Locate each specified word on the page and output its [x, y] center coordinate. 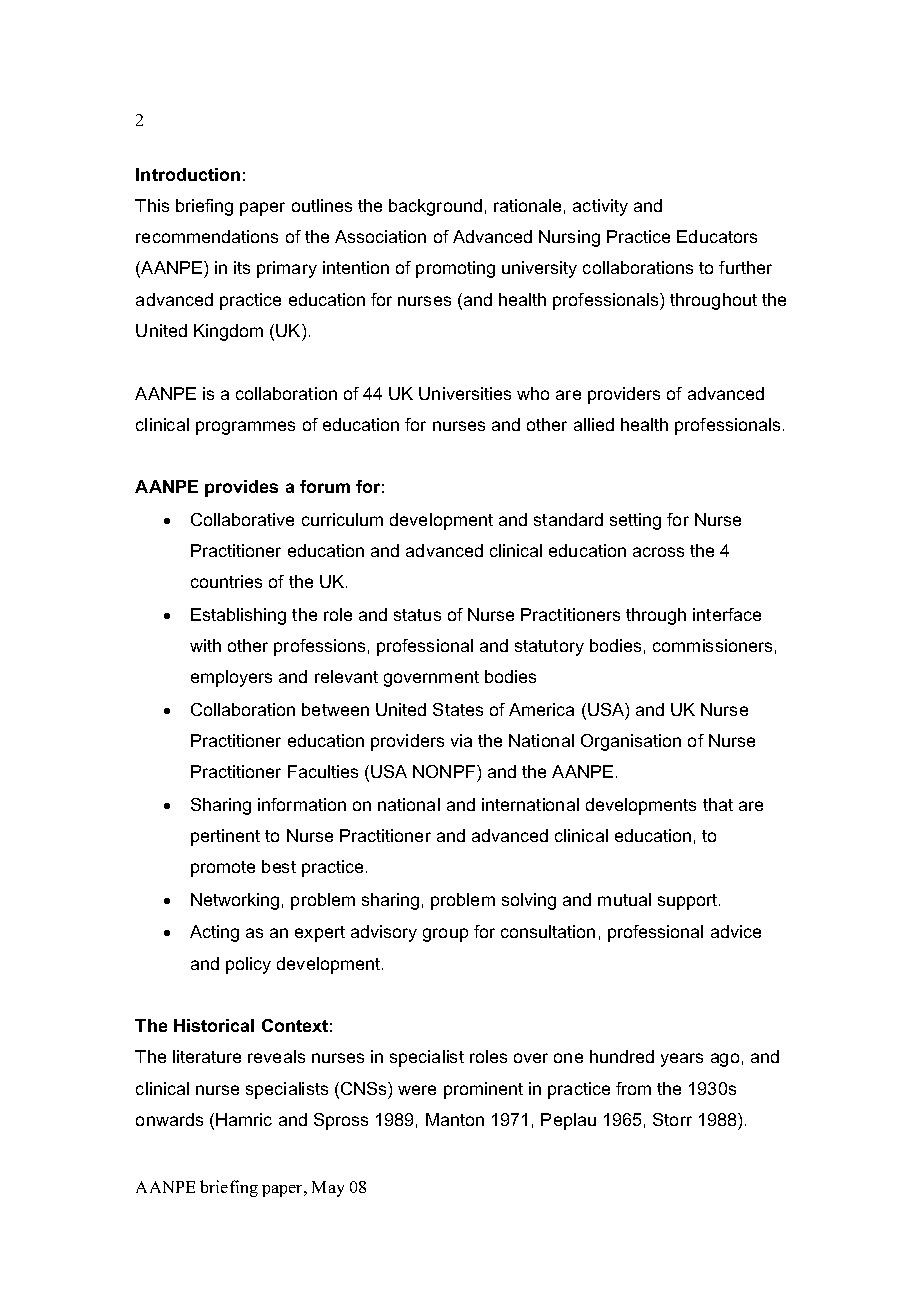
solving [529, 901]
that [718, 804]
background [435, 207]
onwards [169, 1119]
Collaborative [242, 519]
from [633, 1088]
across [658, 552]
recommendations [207, 236]
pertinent [225, 837]
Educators [717, 236]
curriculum [342, 519]
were [417, 1090]
